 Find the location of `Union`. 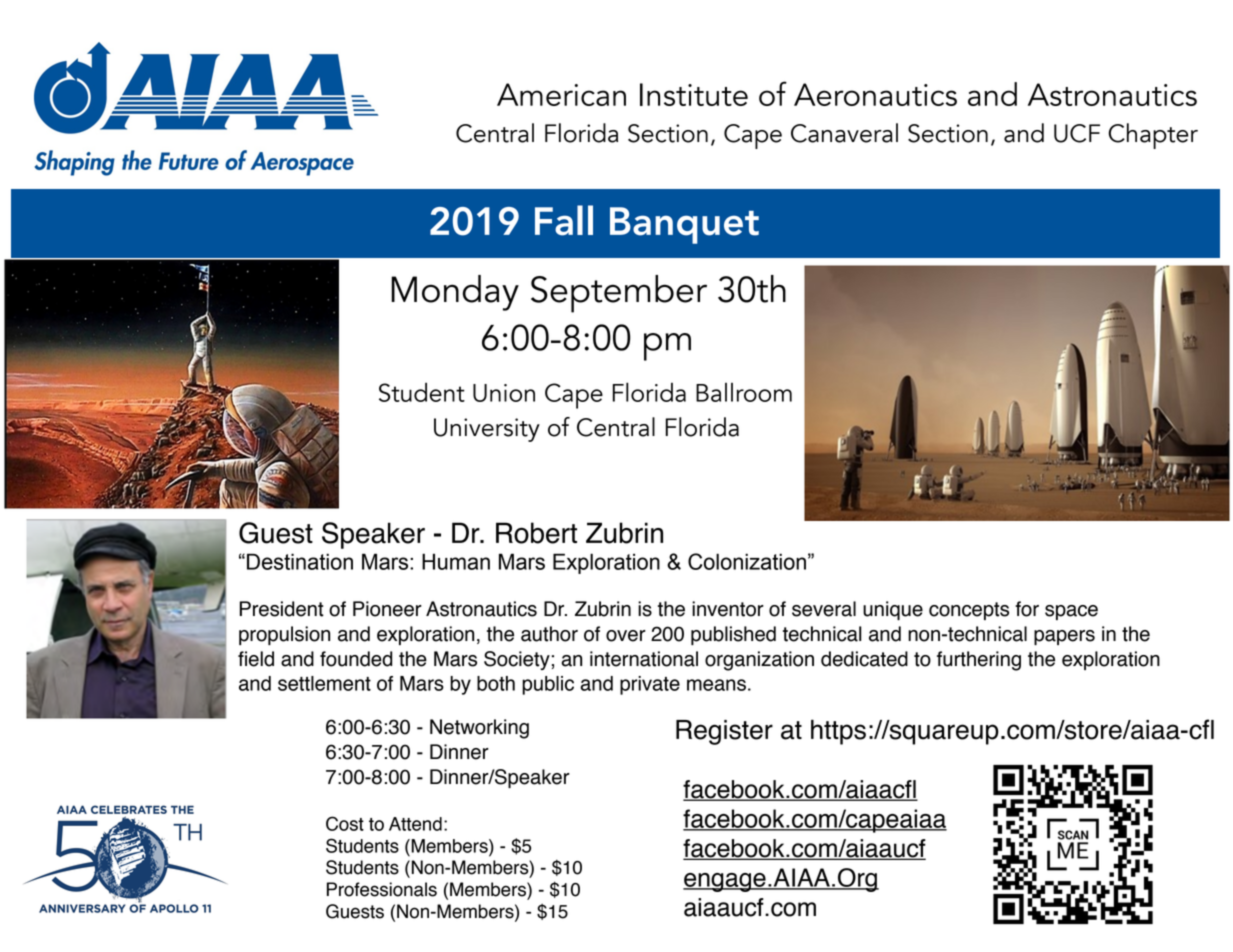

Union is located at coordinates (504, 393).
